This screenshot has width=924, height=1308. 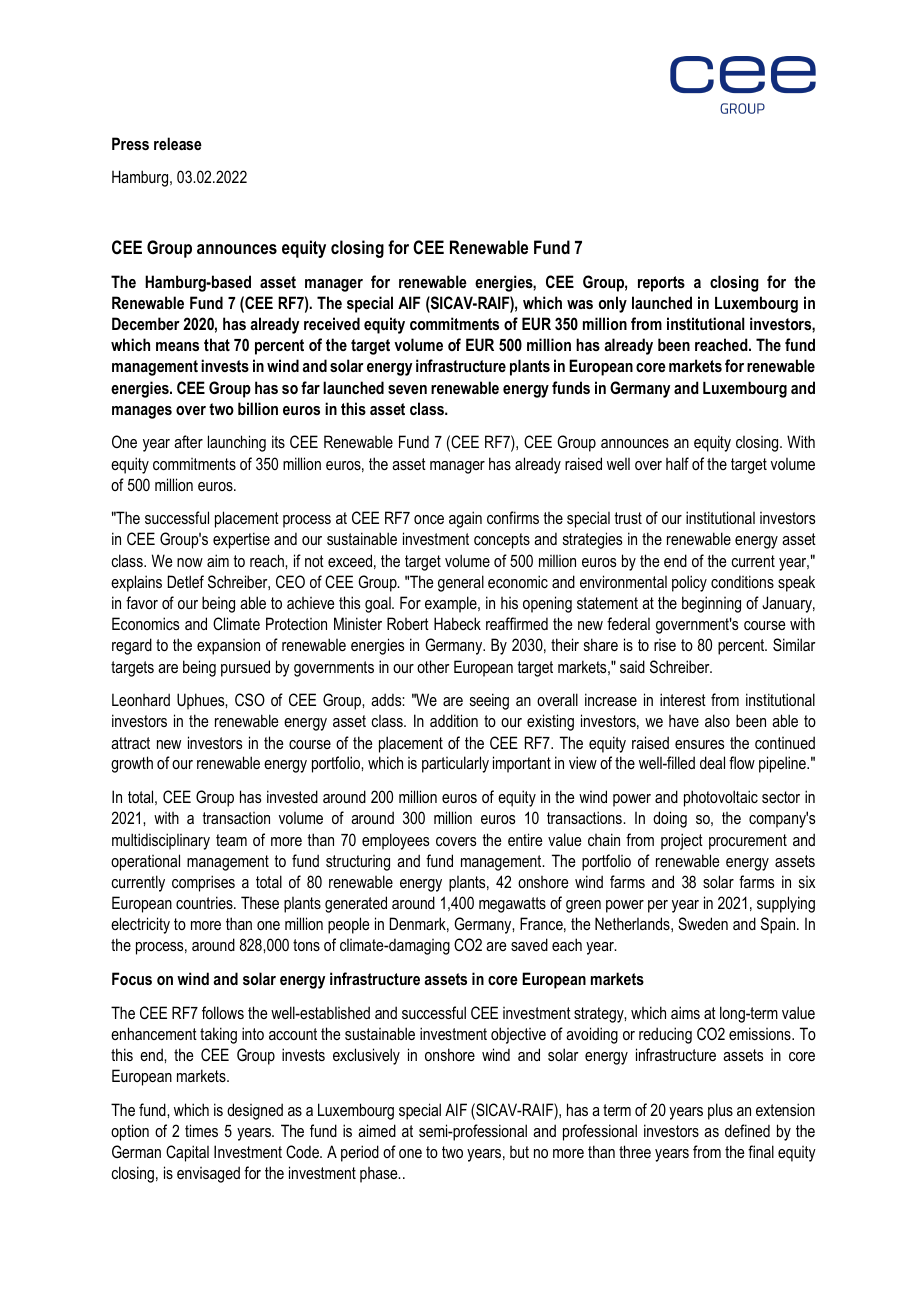 What do you see at coordinates (721, 798) in the screenshot?
I see `photovoltaic` at bounding box center [721, 798].
